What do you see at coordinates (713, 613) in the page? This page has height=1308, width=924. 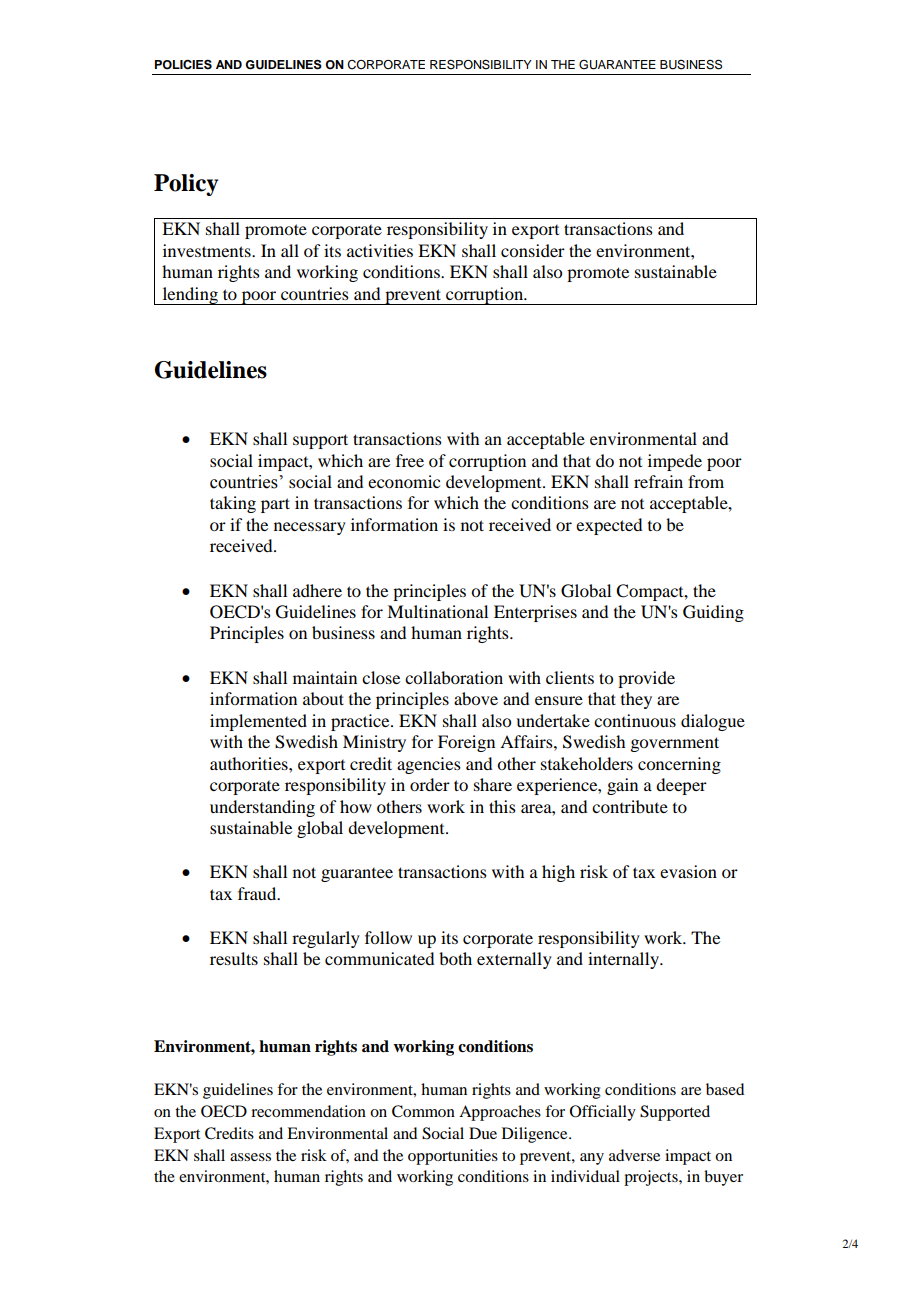 I see `Guiding` at bounding box center [713, 613].
